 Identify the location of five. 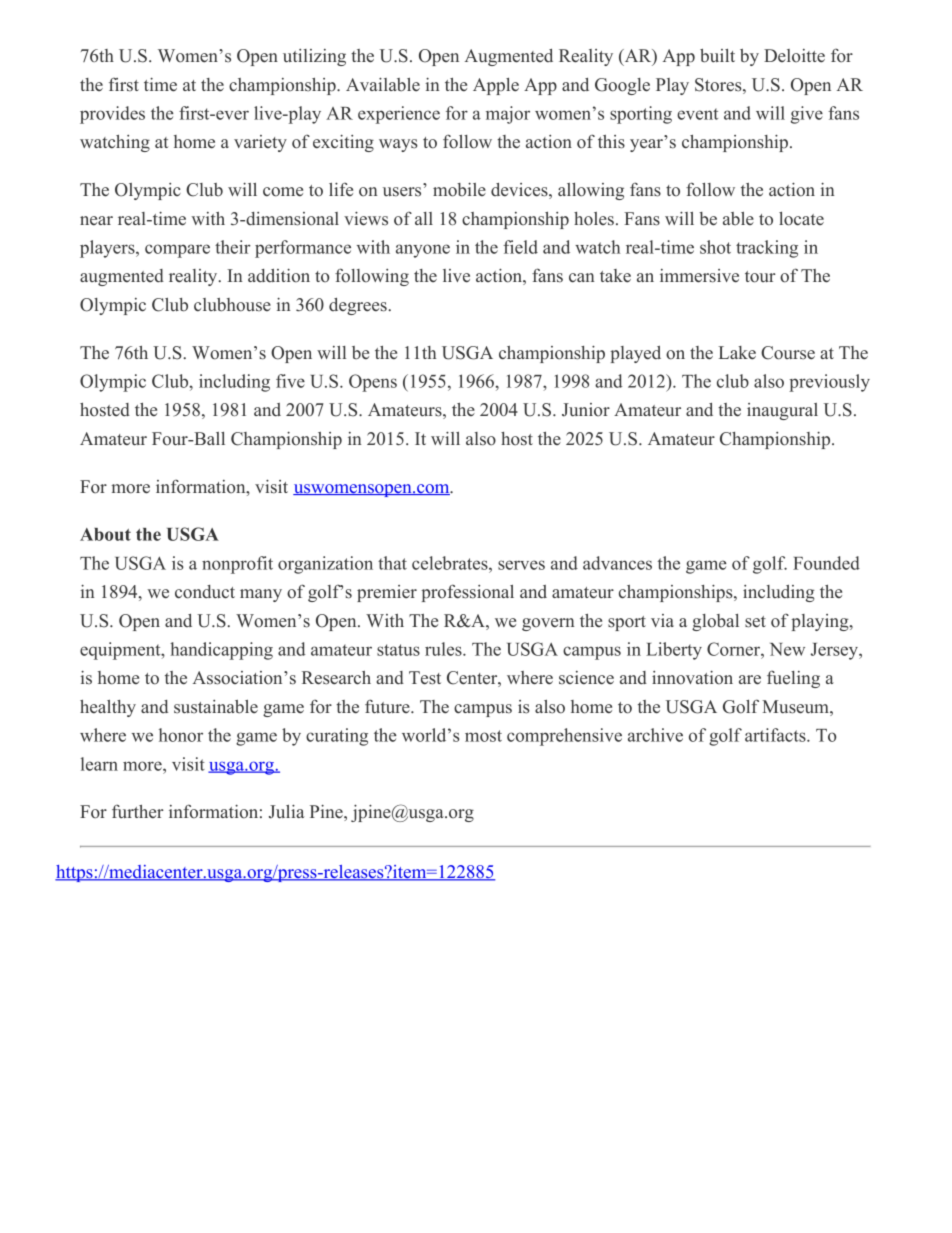
(290, 381).
